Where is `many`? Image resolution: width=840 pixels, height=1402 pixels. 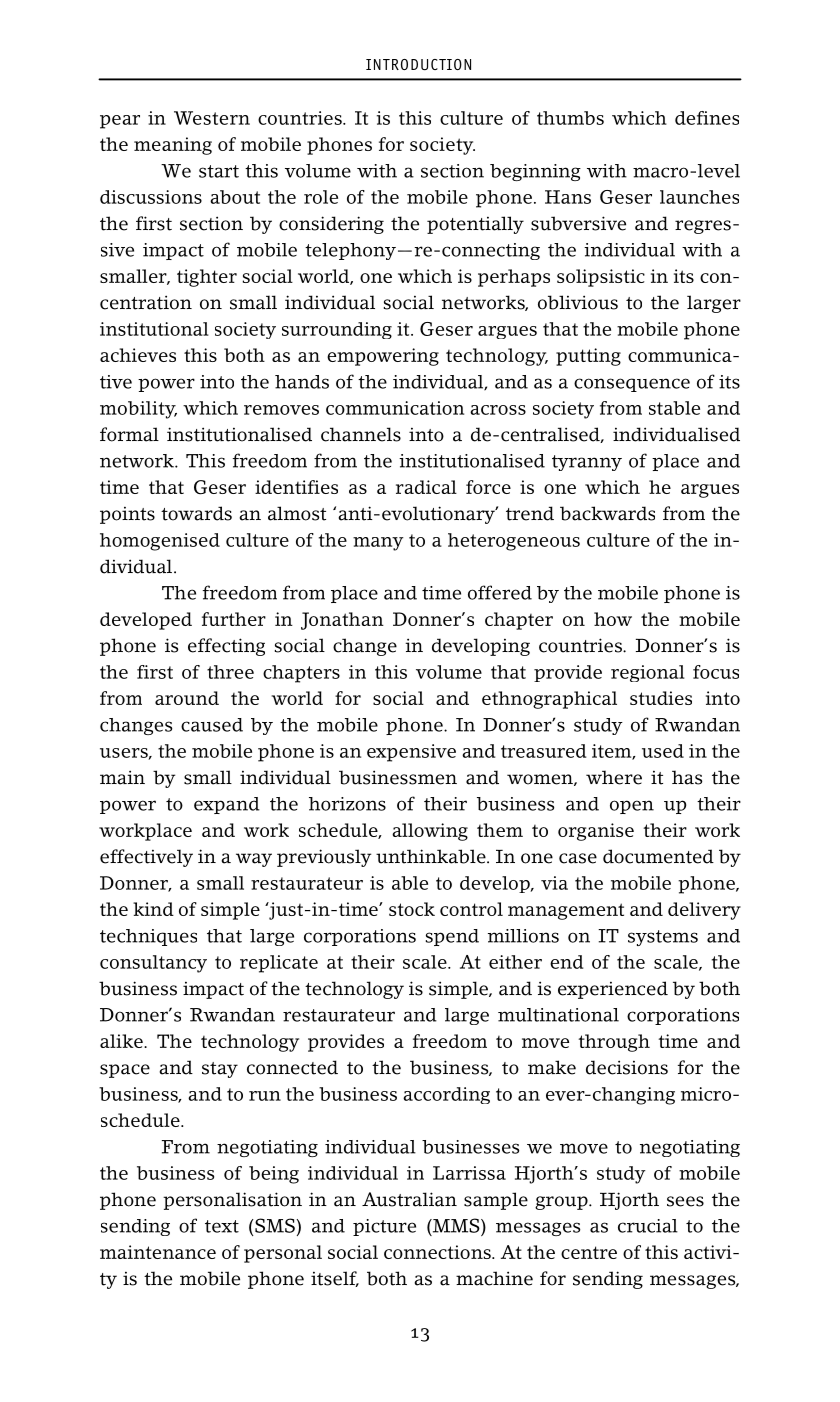 many is located at coordinates (378, 544).
